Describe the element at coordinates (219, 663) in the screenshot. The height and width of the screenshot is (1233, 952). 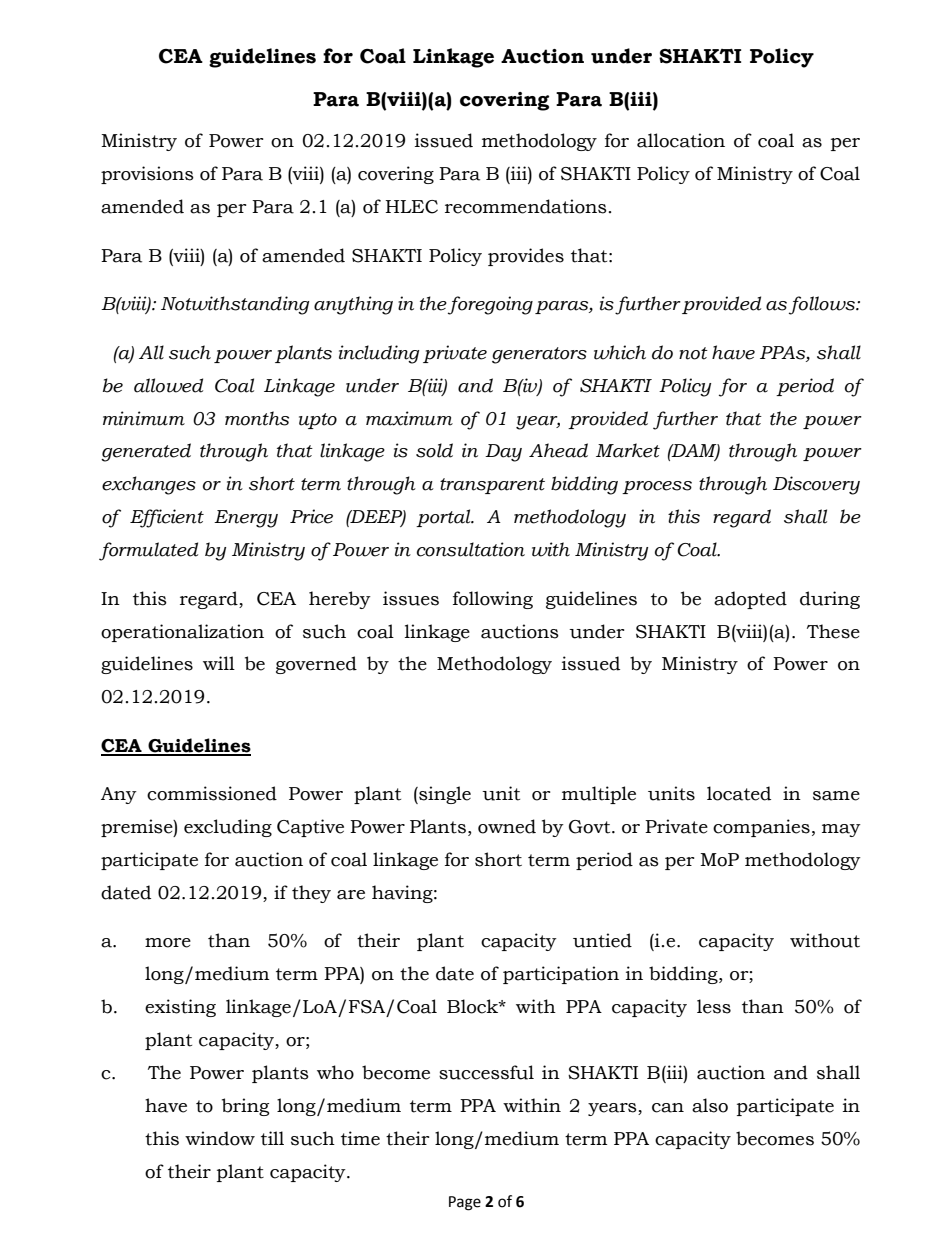
I see `will` at that location.
